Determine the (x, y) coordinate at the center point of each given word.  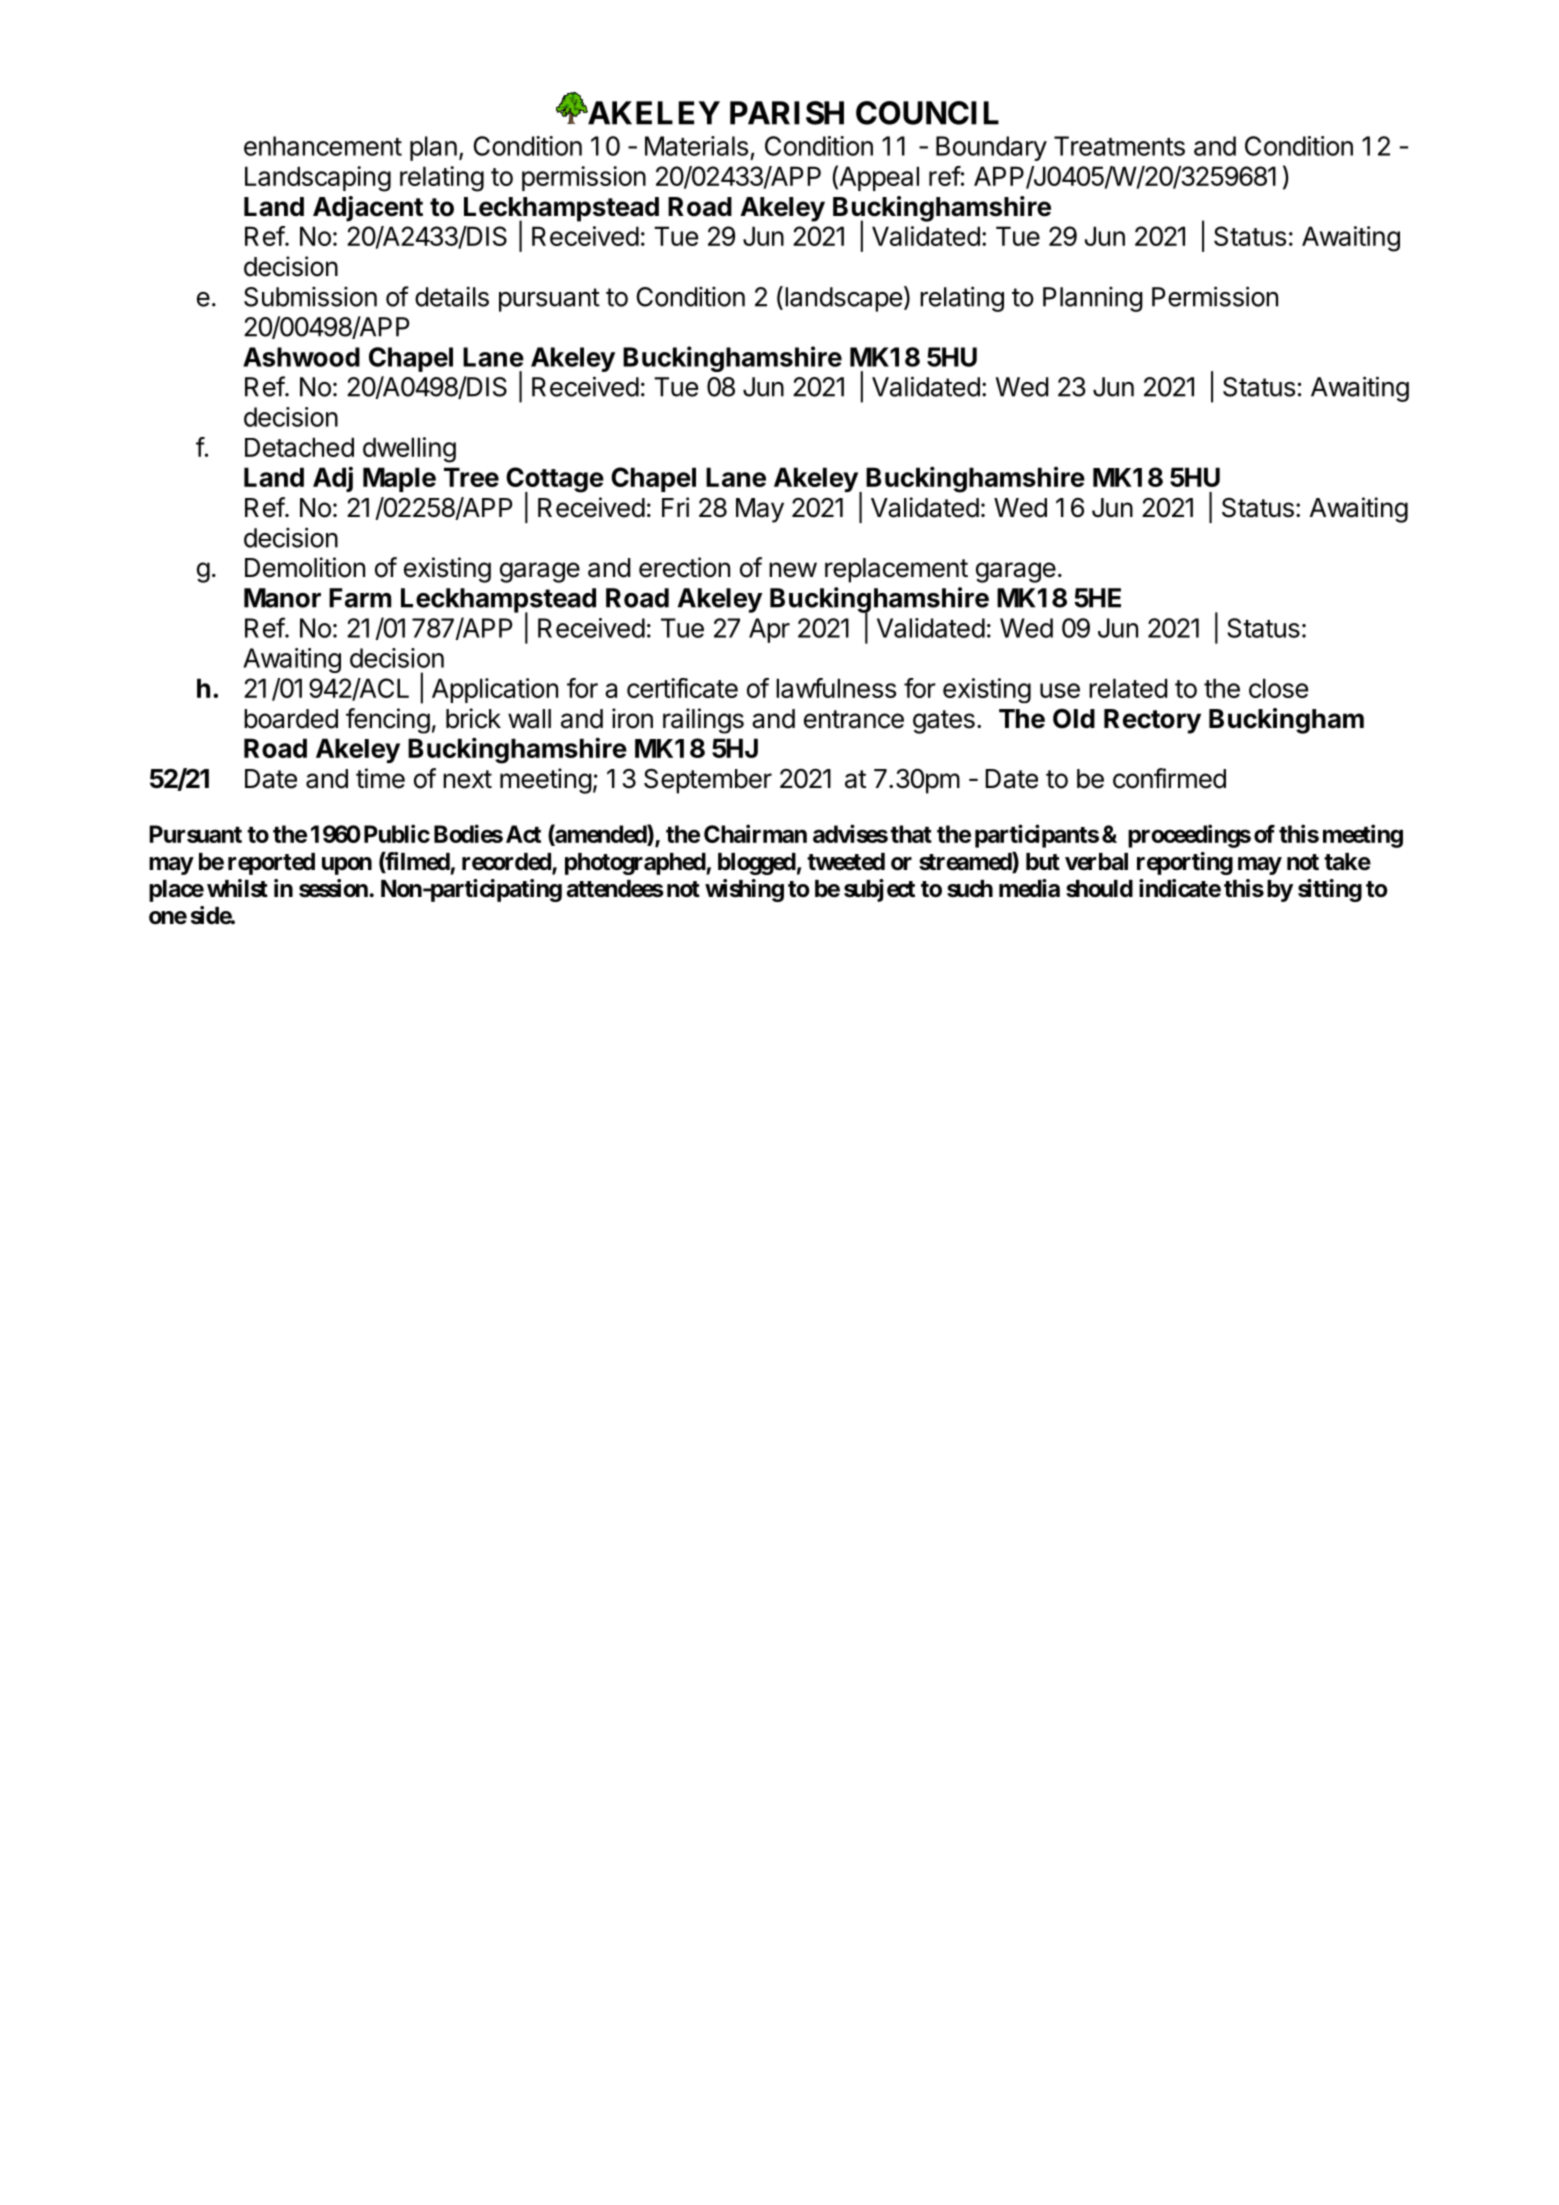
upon (347, 866)
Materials (696, 146)
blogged (757, 864)
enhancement (323, 146)
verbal (1096, 862)
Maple (399, 479)
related (1128, 688)
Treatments (1119, 146)
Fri (675, 507)
